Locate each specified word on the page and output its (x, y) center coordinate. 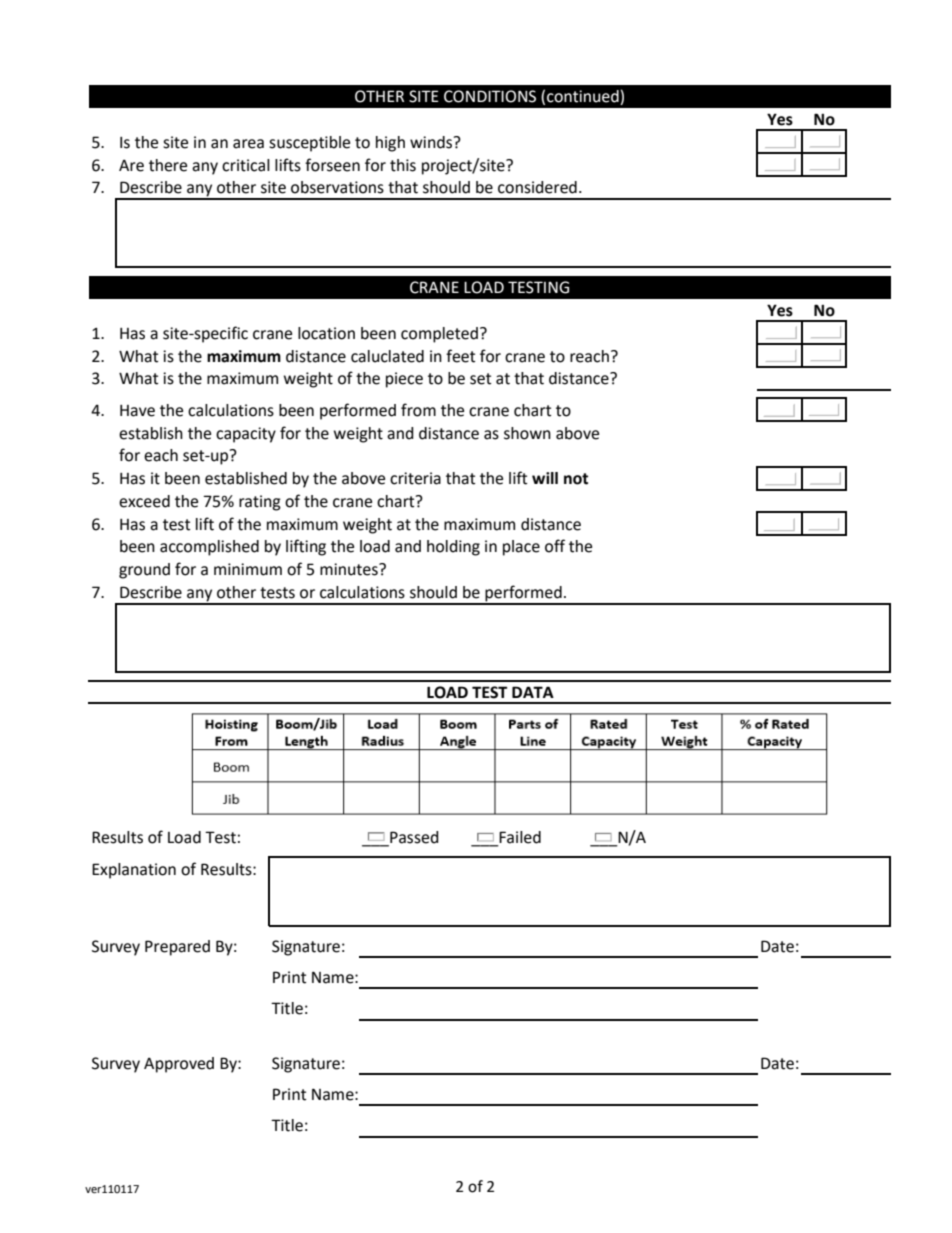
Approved (179, 1065)
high (390, 144)
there (168, 165)
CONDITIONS (490, 96)
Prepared (177, 948)
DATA (533, 692)
